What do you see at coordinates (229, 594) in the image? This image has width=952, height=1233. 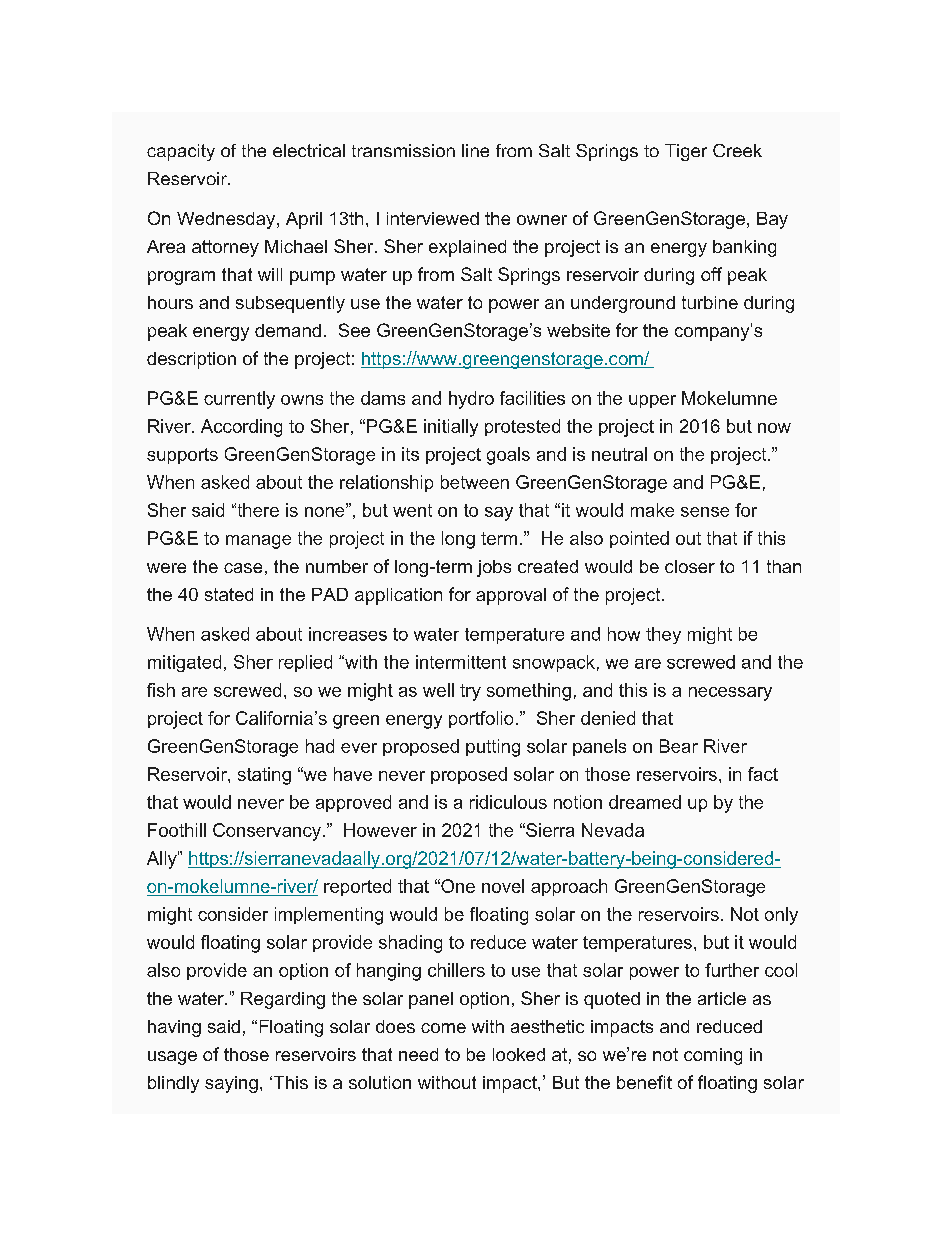 I see `stated` at bounding box center [229, 594].
